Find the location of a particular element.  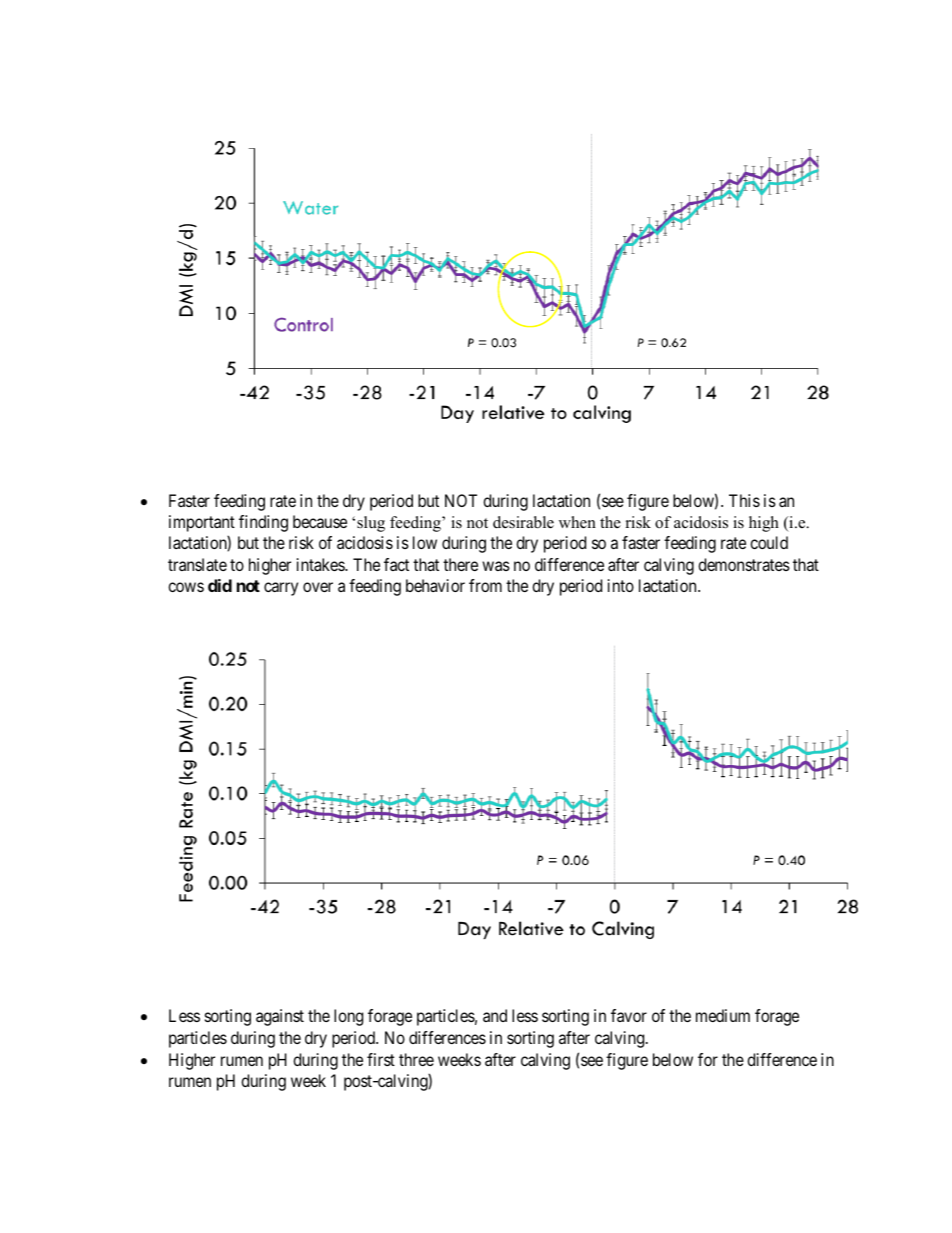

and is located at coordinates (495, 1015).
